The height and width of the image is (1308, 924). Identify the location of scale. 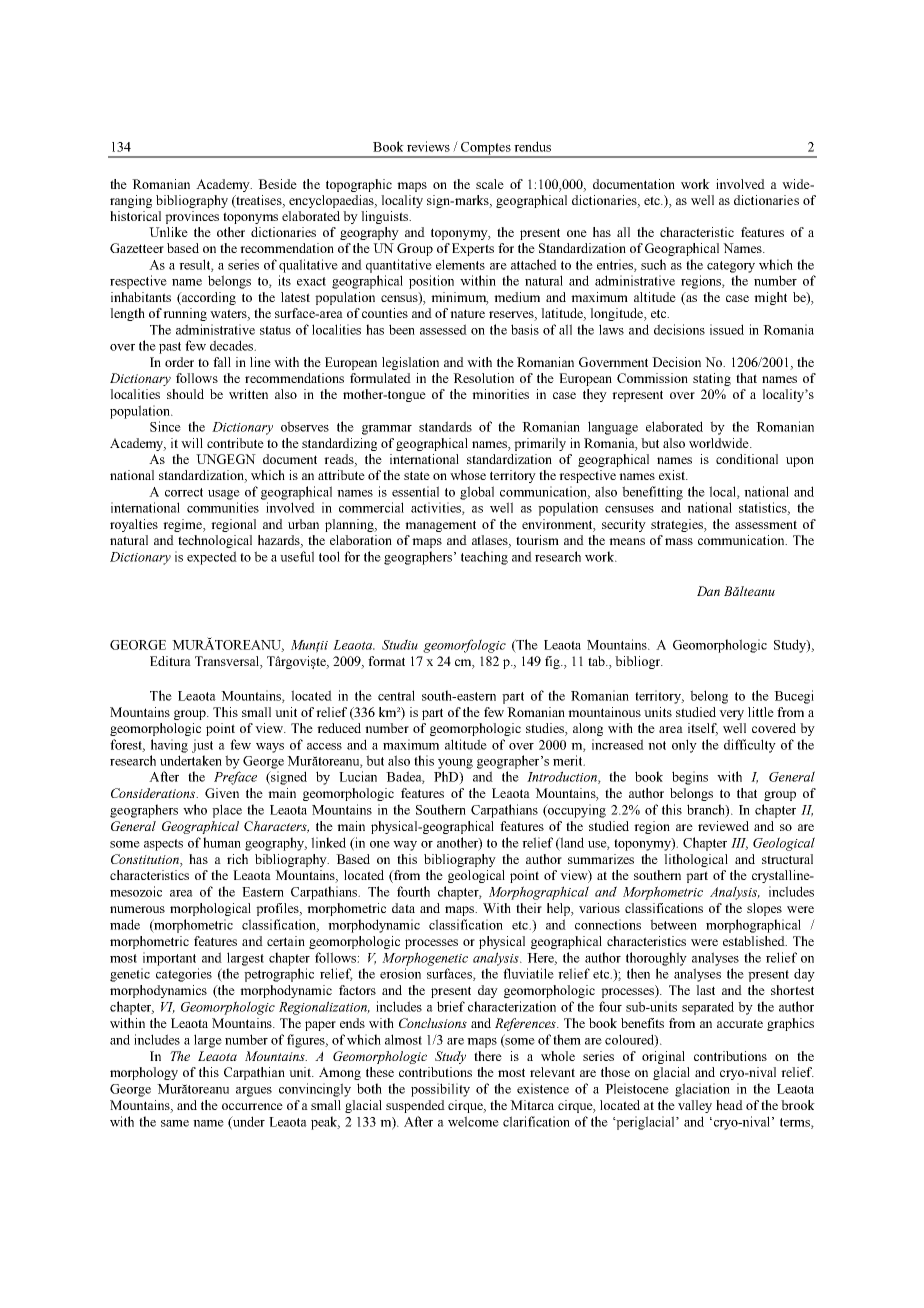
(490, 184).
